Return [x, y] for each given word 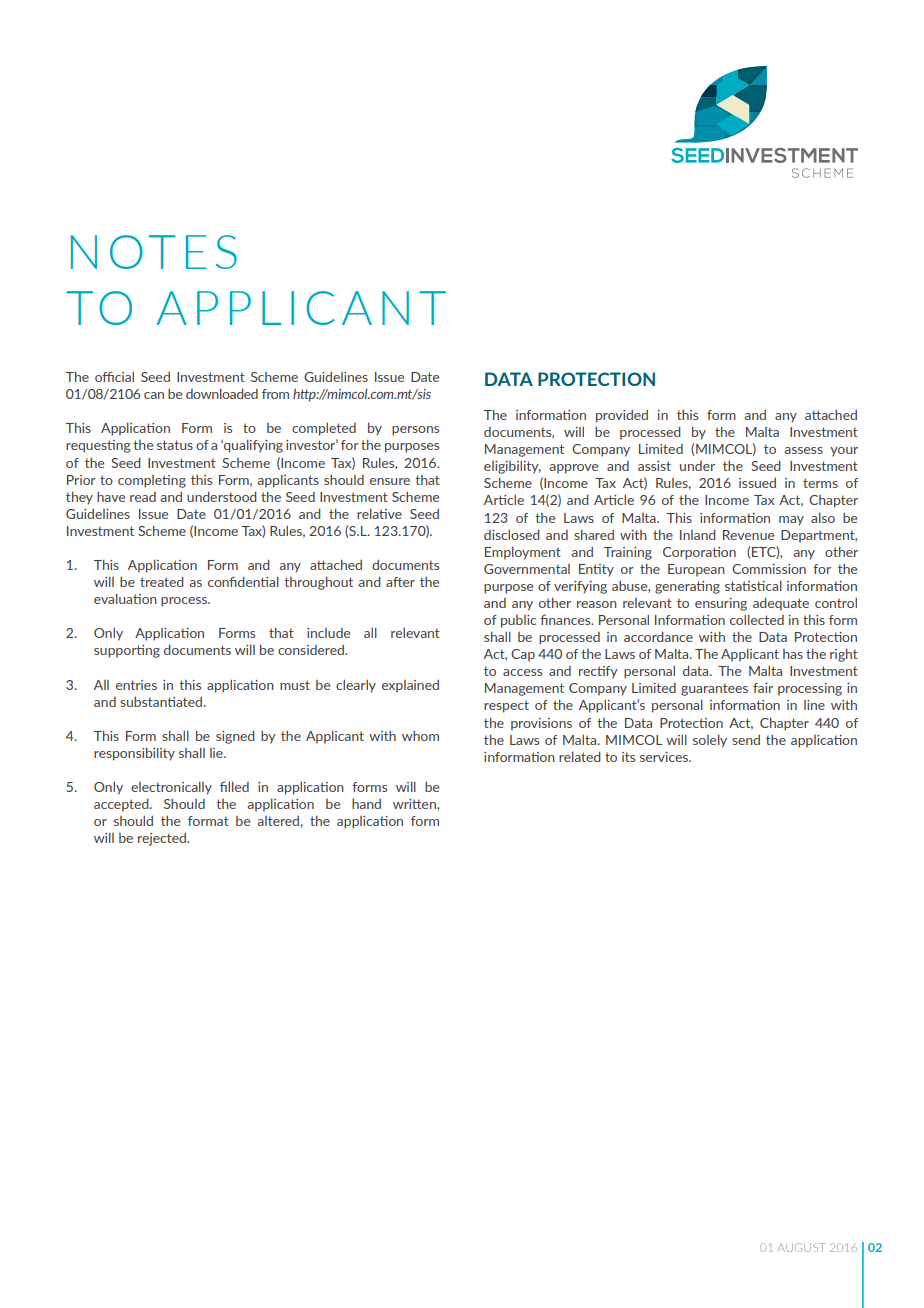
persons [415, 431]
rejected [163, 839]
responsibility [134, 754]
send [746, 740]
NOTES [154, 252]
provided [622, 416]
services [665, 757]
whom [420, 736]
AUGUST [801, 1247]
